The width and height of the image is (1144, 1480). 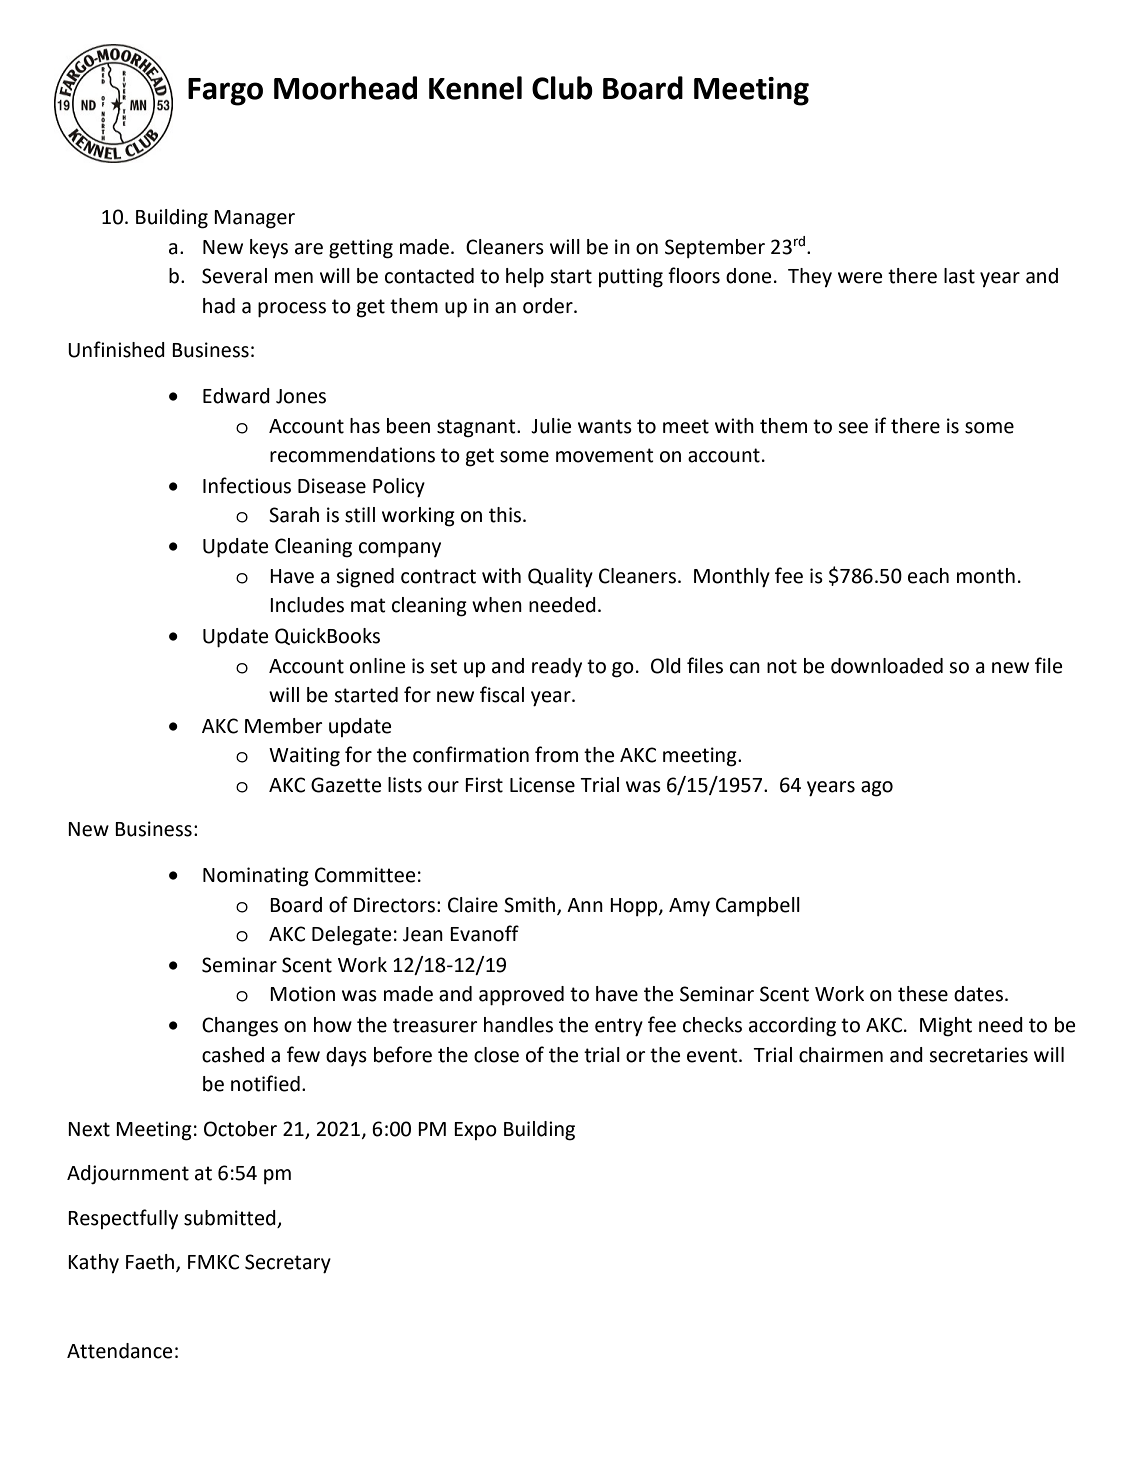 What do you see at coordinates (887, 666) in the image?
I see `downloaded` at bounding box center [887, 666].
